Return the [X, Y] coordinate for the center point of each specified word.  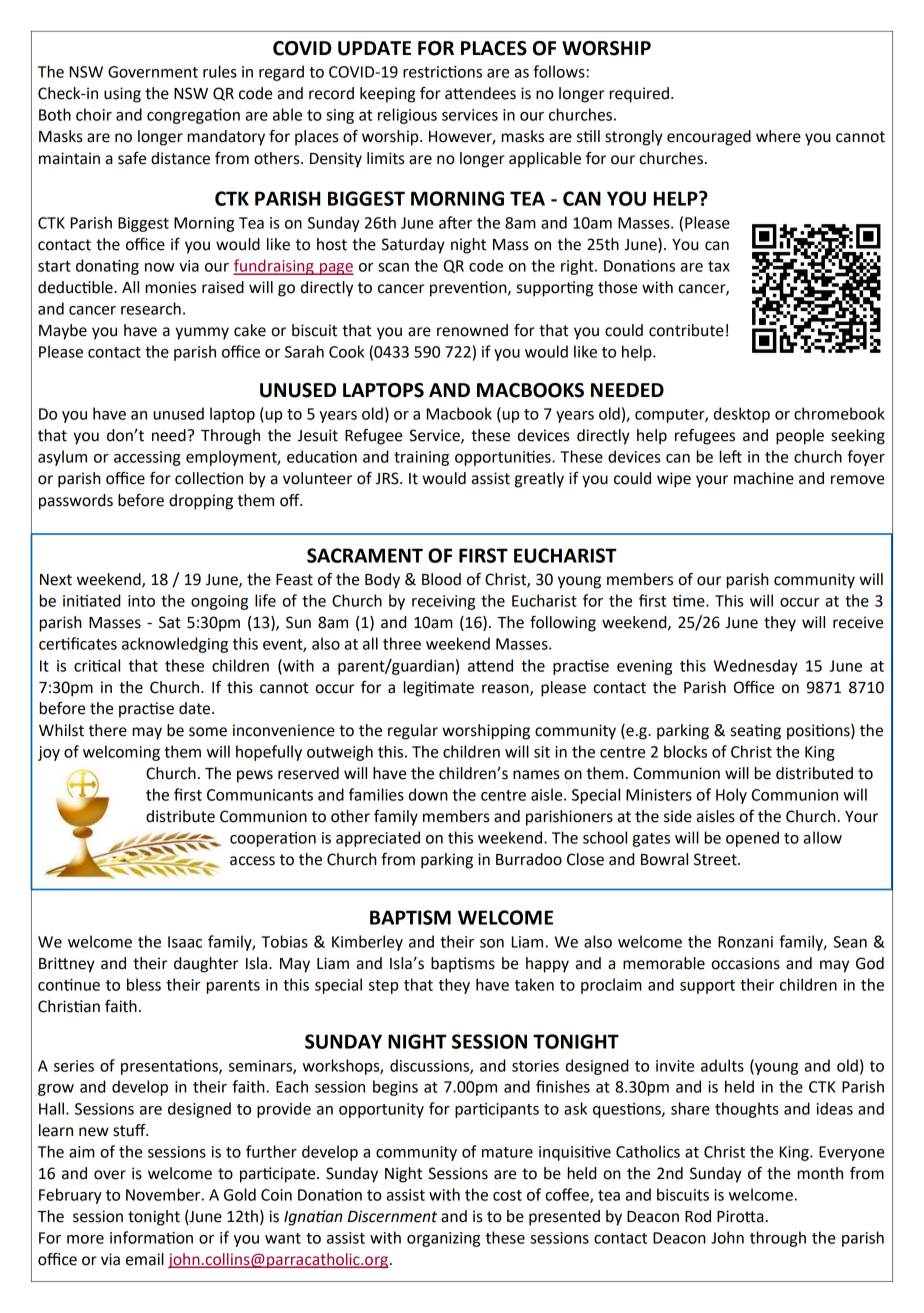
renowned [472, 330]
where [778, 136]
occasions [745, 963]
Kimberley [367, 943]
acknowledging [175, 645]
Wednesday [756, 667]
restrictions [442, 72]
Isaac [185, 942]
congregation [193, 116]
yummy [202, 333]
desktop [742, 415]
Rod [698, 1216]
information [151, 1237]
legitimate [438, 689]
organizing [443, 1239]
